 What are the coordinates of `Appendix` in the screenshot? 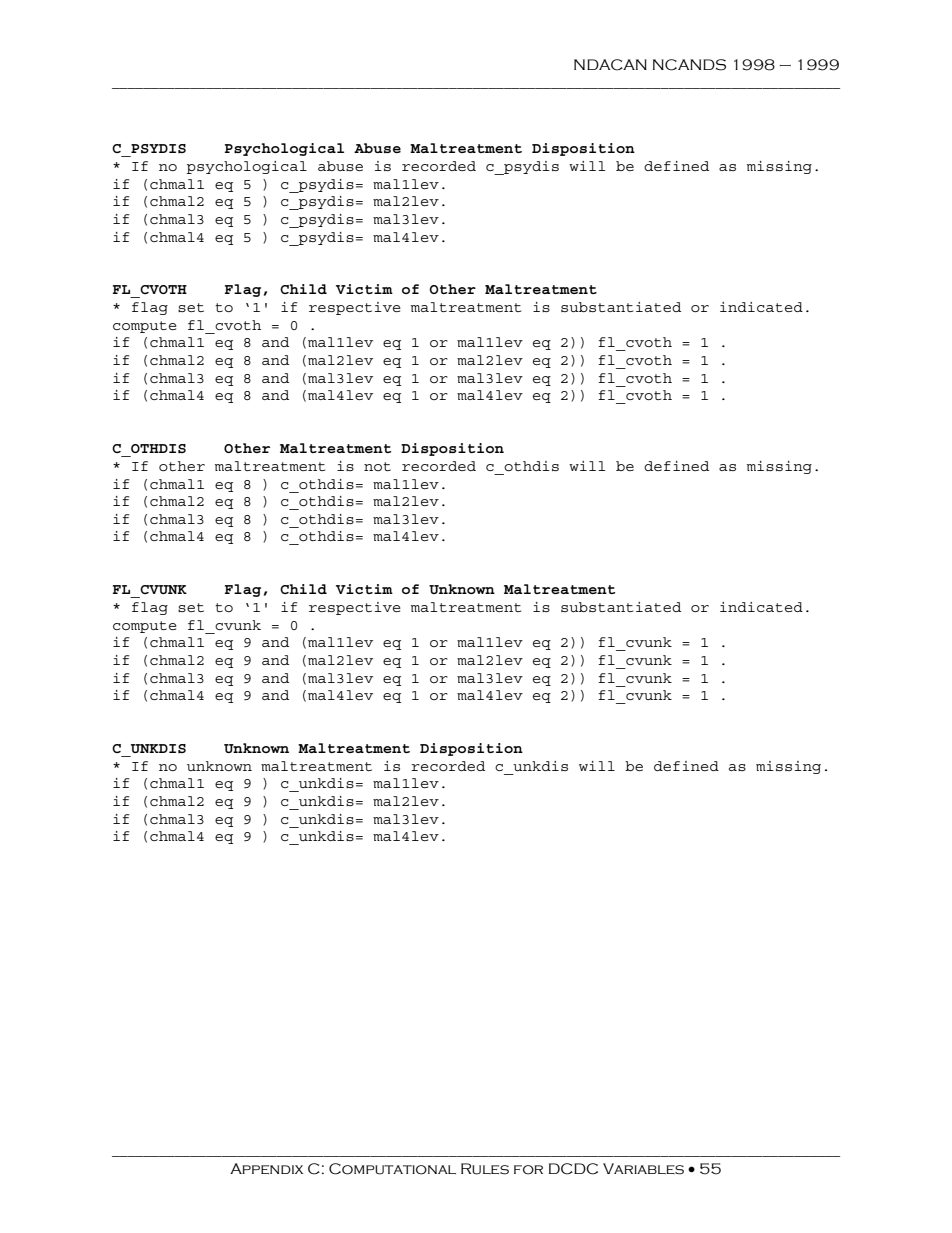 It's located at (266, 1168).
